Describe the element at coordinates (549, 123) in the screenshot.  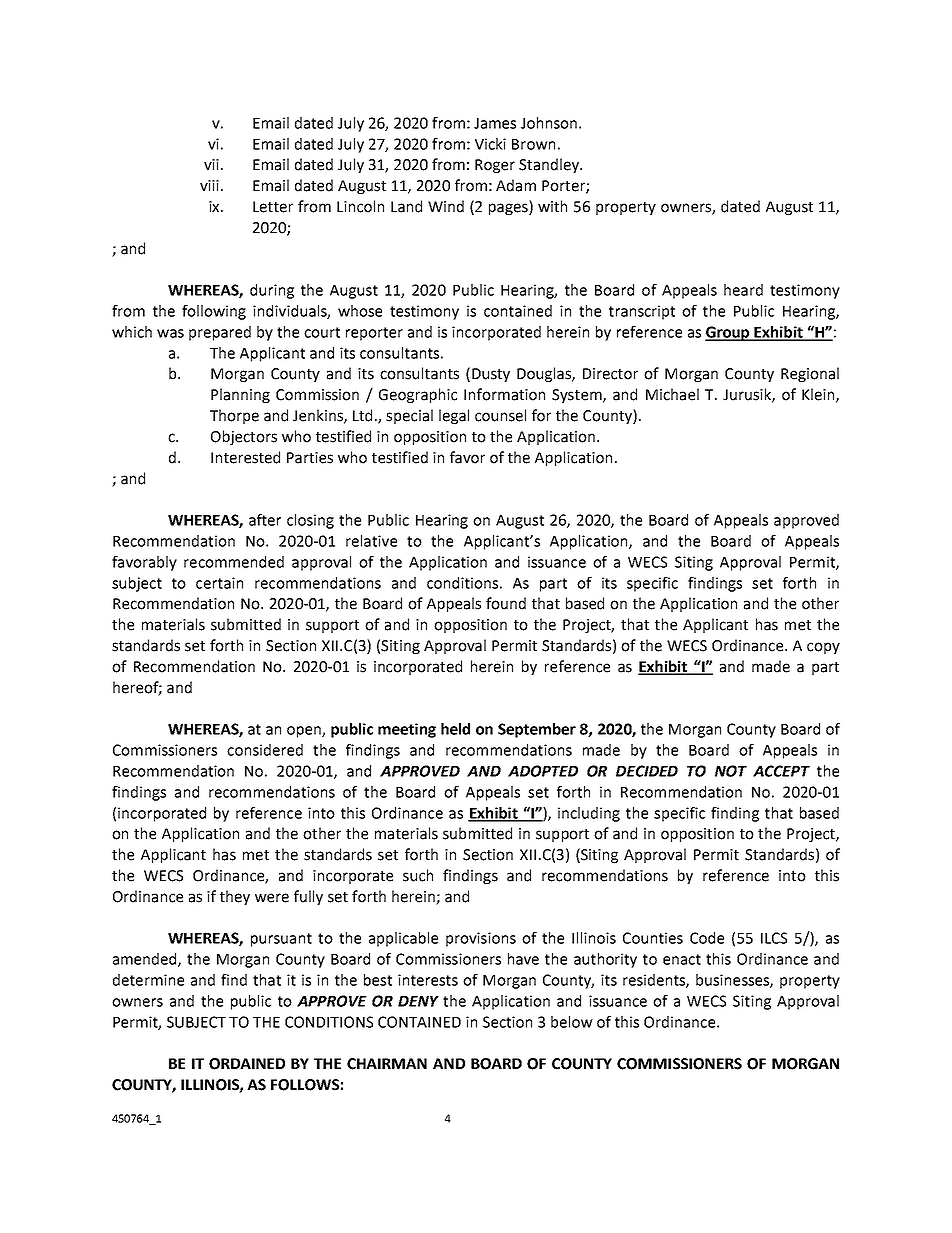
I see `Johnson` at that location.
